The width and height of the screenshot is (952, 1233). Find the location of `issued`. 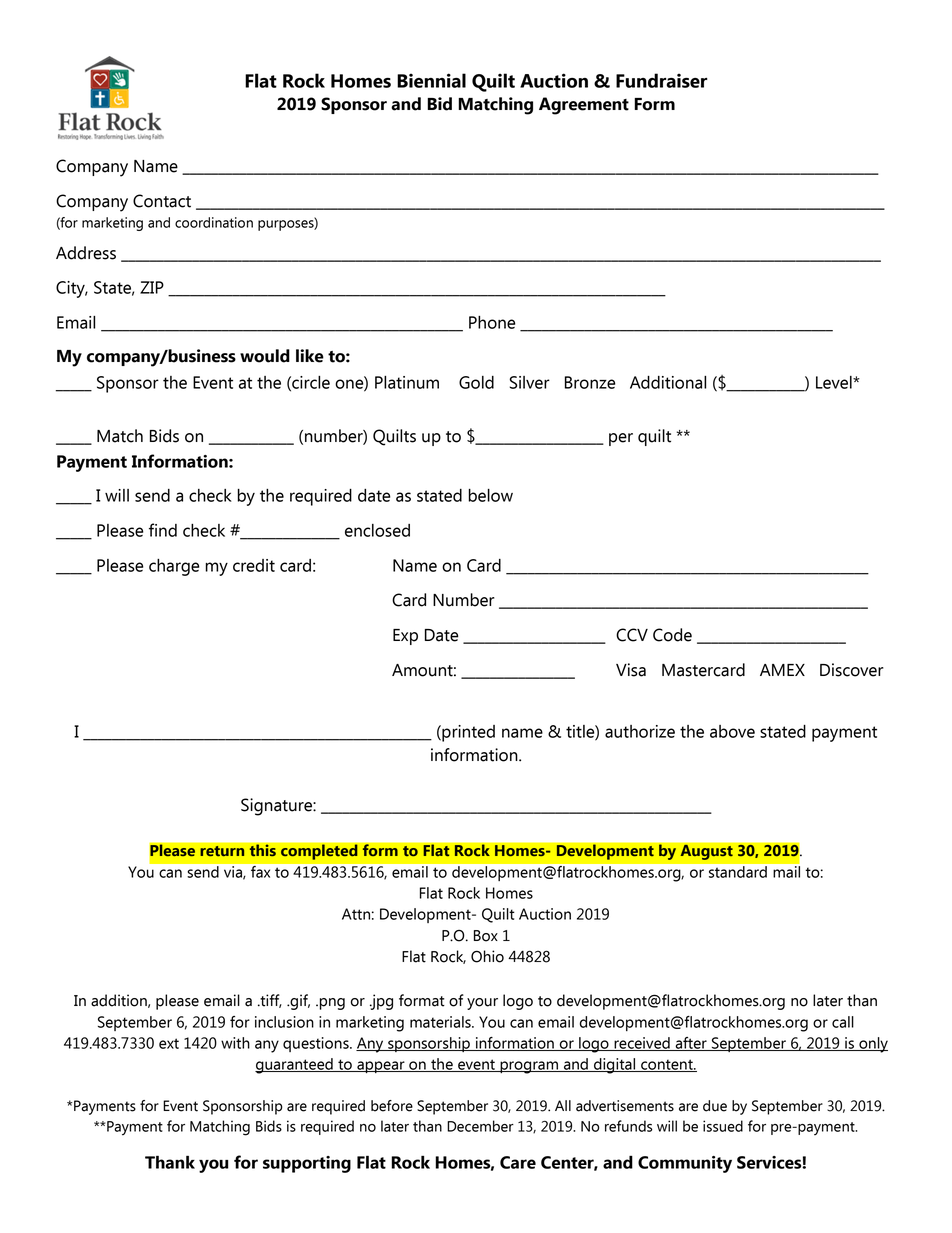

issued is located at coordinates (723, 1126).
